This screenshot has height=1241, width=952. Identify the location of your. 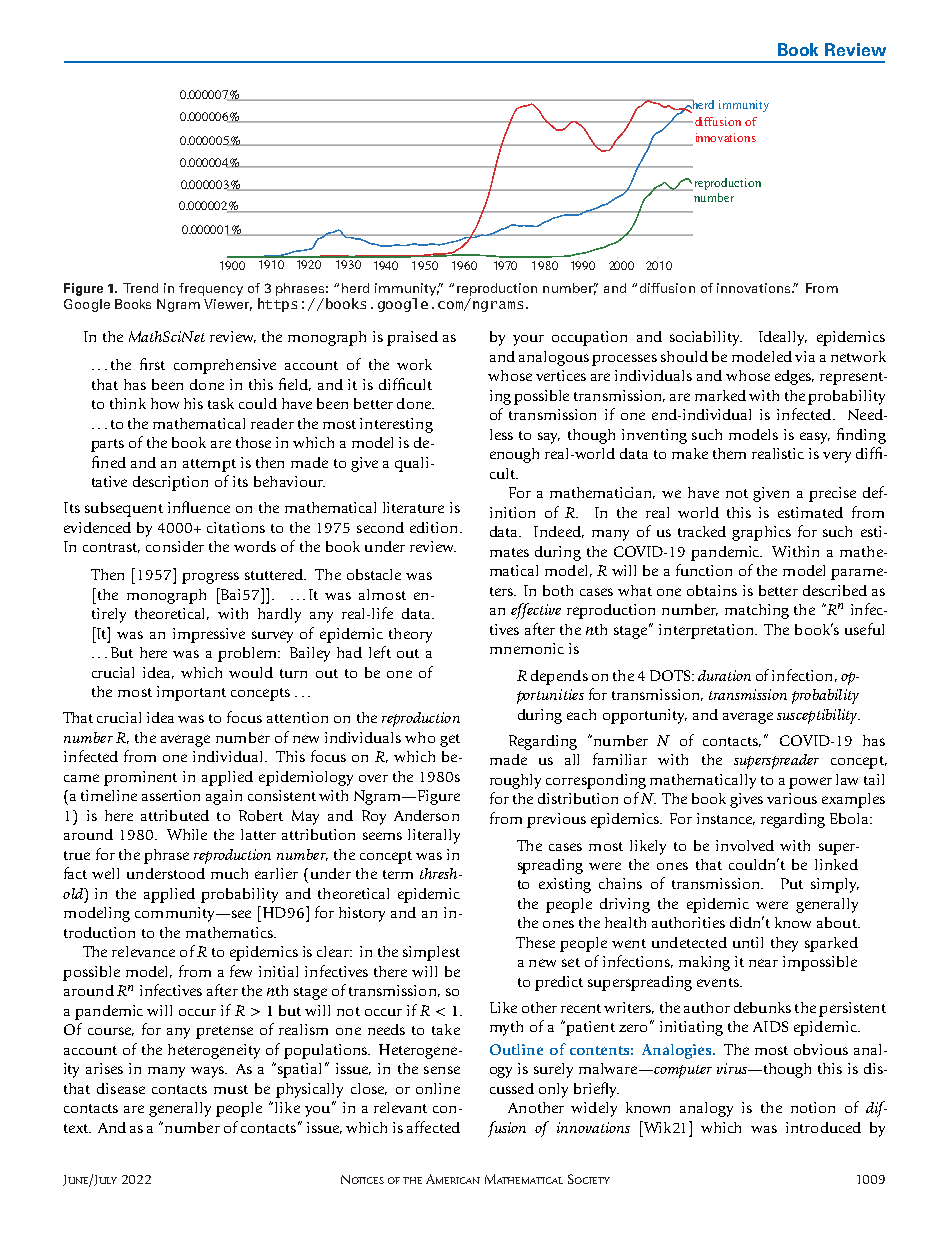
(528, 340).
